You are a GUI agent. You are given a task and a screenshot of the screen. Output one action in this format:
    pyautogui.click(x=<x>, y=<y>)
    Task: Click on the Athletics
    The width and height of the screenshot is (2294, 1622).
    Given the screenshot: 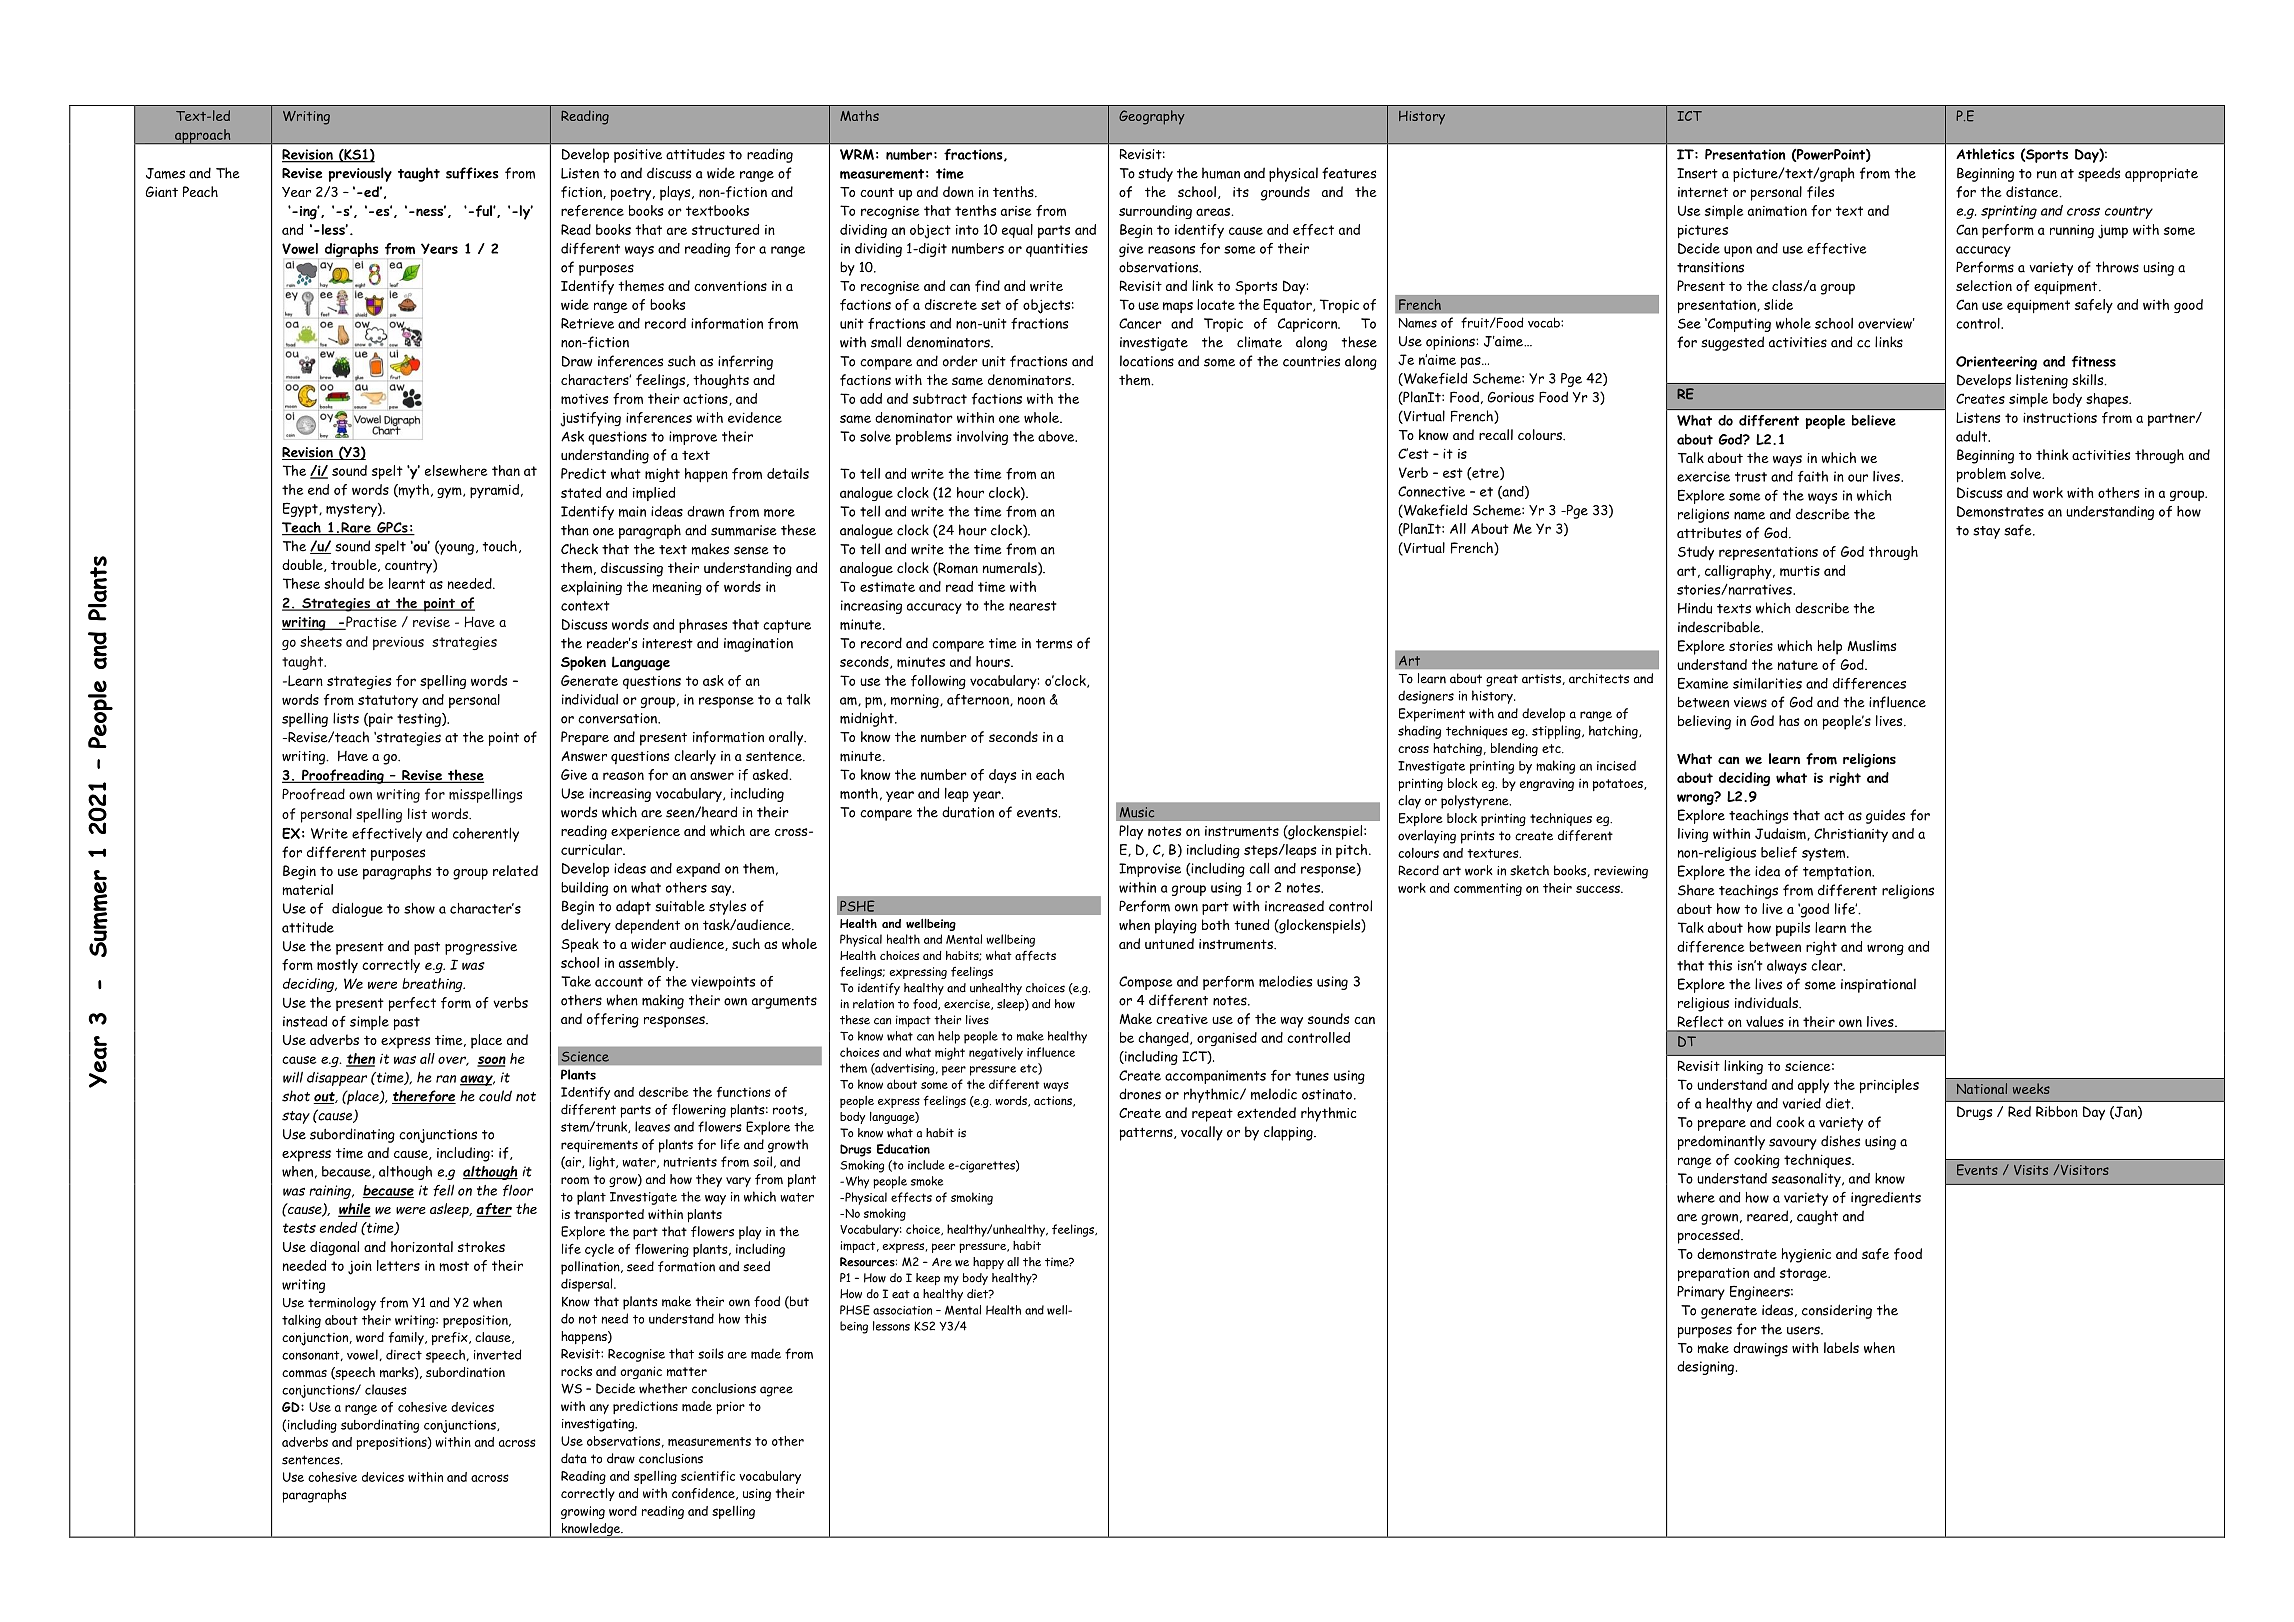 What is the action you would take?
    pyautogui.click(x=1985, y=154)
